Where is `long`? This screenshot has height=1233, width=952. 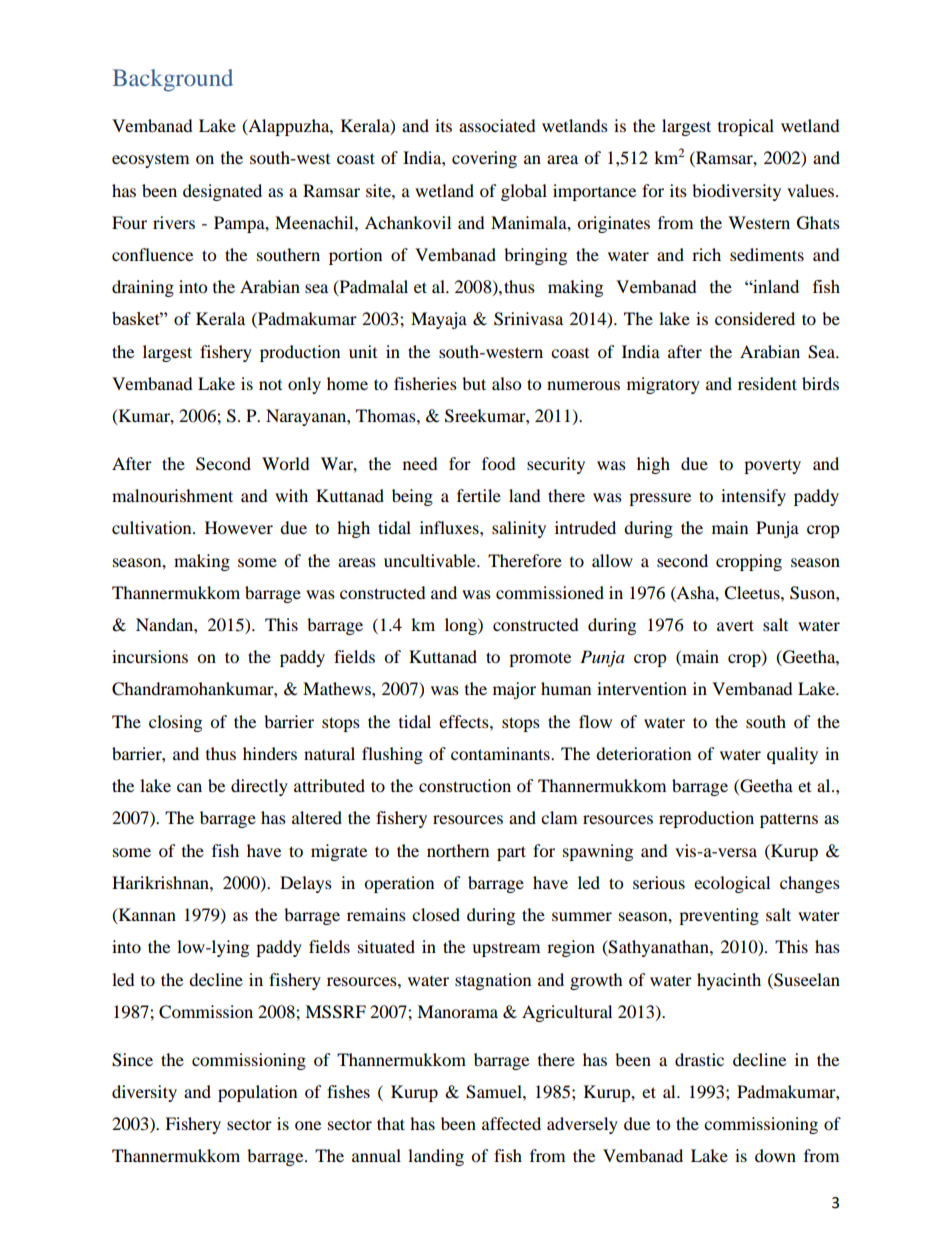 long is located at coordinates (462, 626).
